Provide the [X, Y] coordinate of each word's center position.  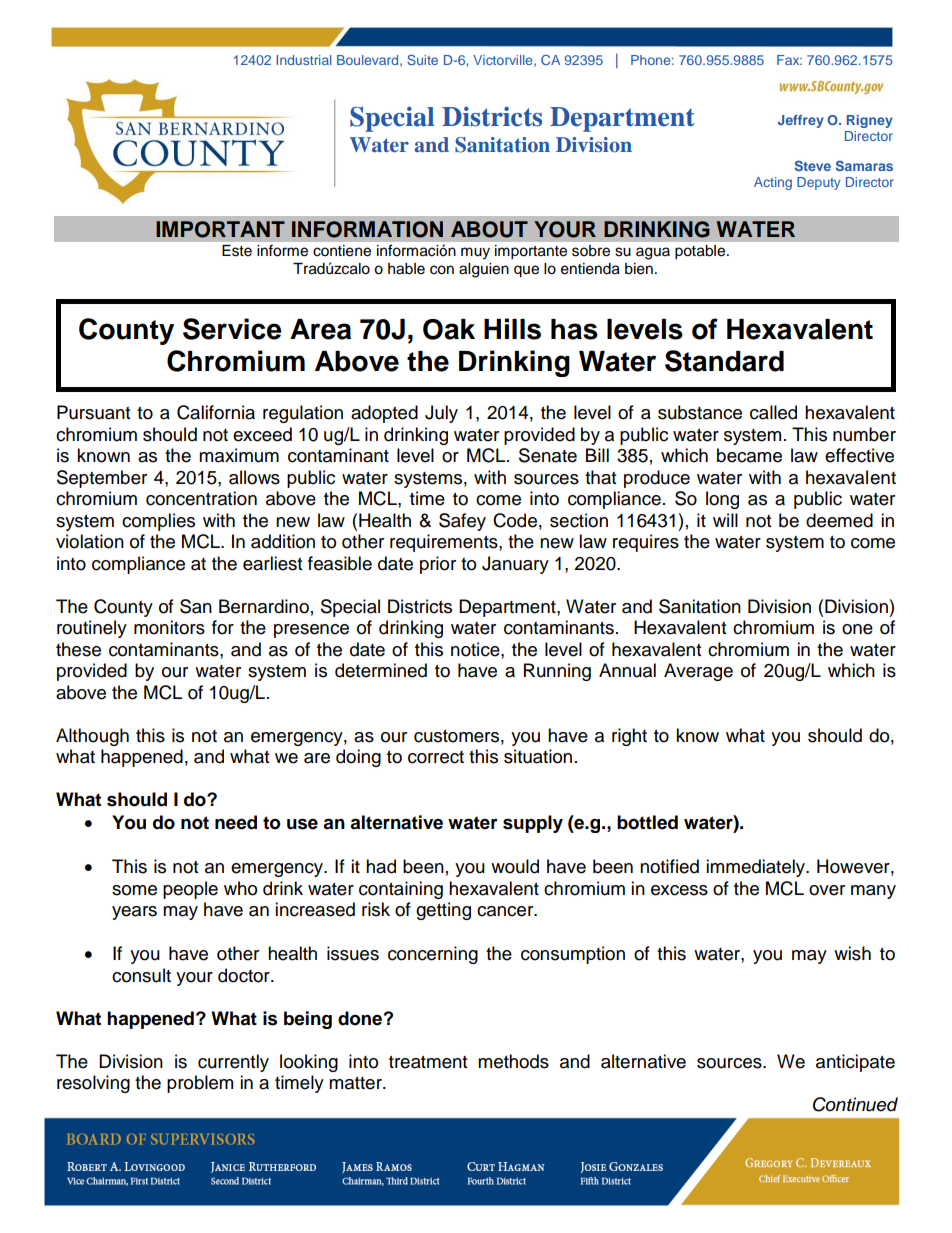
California [216, 412]
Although [92, 737]
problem [200, 1084]
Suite [422, 59]
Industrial [304, 60]
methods [513, 1061]
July [441, 414]
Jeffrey [801, 121]
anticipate [855, 1063]
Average [698, 672]
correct [436, 757]
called [773, 412]
